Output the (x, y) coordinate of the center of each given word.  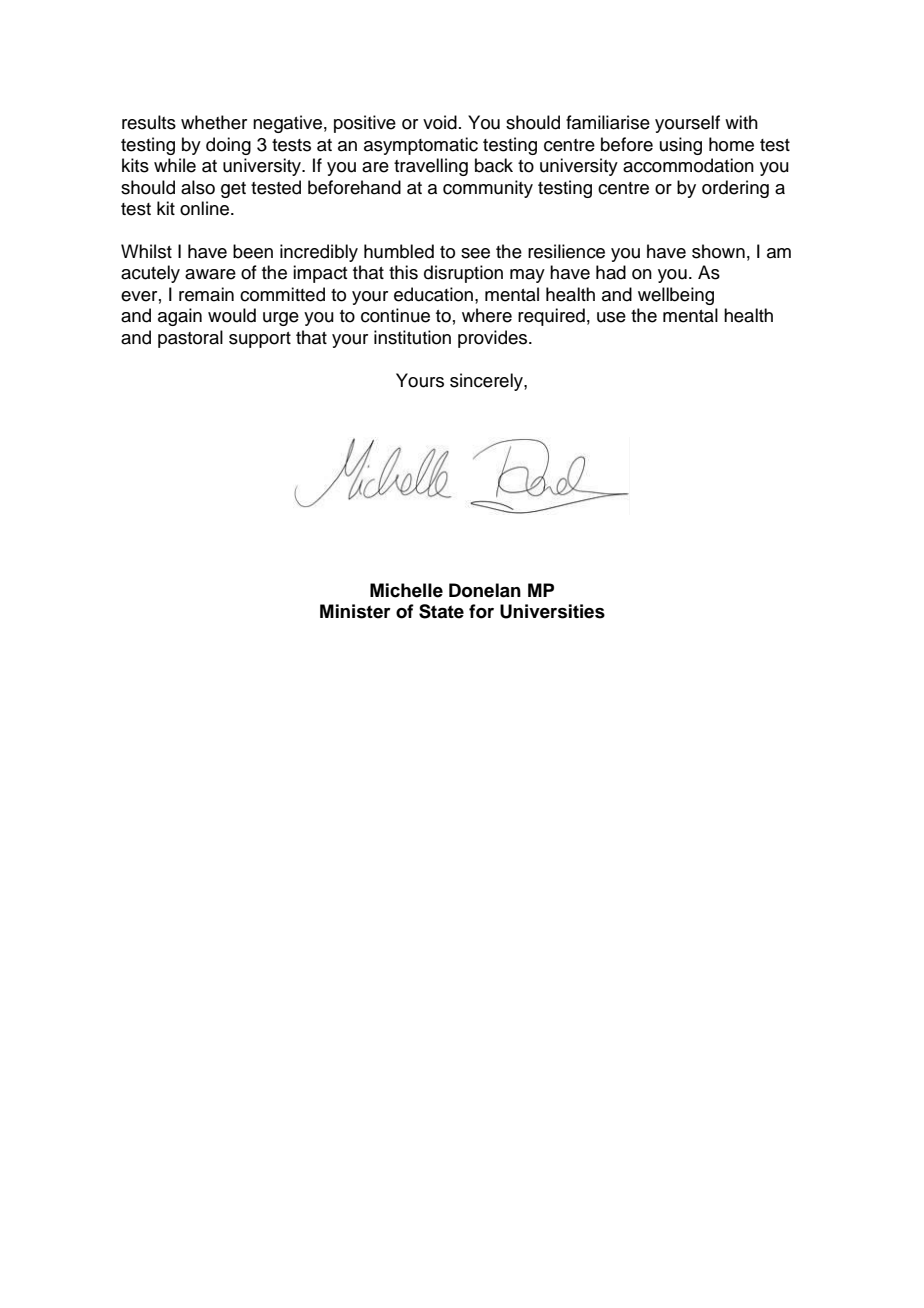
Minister (355, 611)
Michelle (406, 590)
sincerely (487, 382)
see (475, 253)
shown (718, 251)
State (441, 611)
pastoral (190, 339)
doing (228, 146)
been (253, 251)
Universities (552, 611)
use (611, 317)
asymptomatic (421, 146)
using (681, 146)
